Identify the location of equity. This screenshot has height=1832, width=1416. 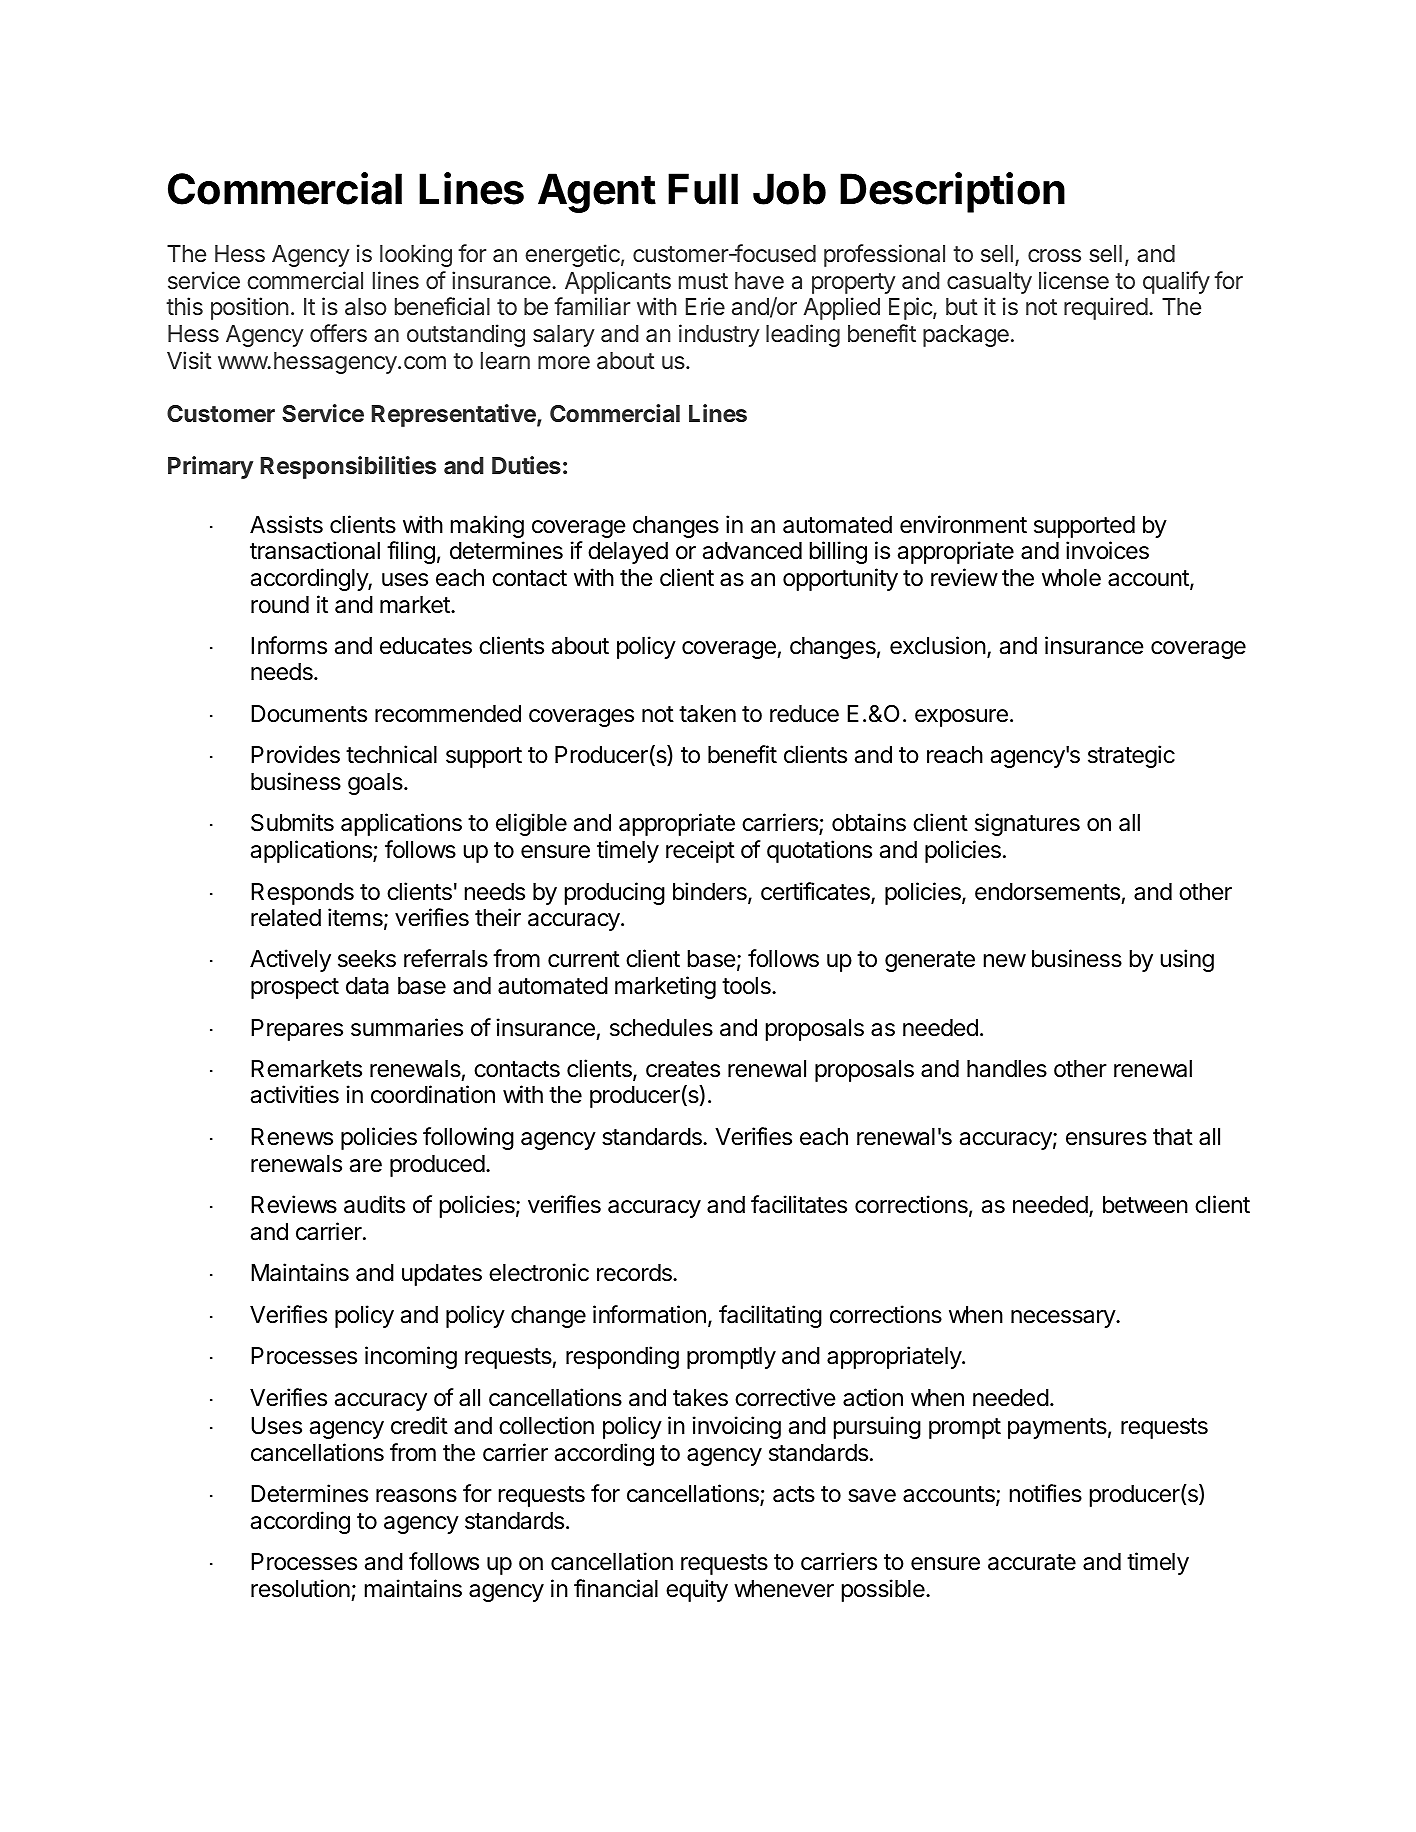
(697, 1590).
